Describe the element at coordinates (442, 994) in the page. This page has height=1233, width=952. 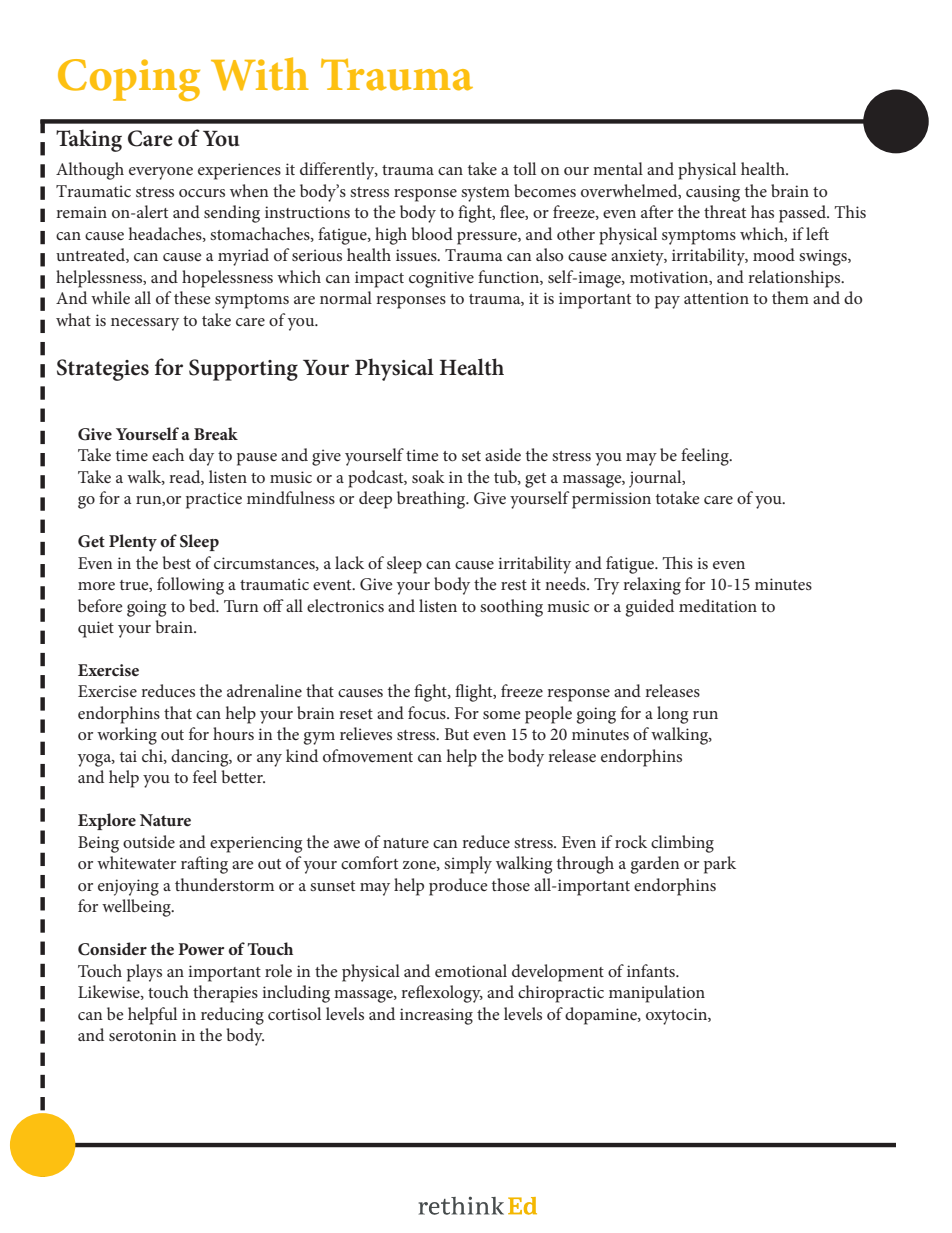
I see `reflexology` at that location.
